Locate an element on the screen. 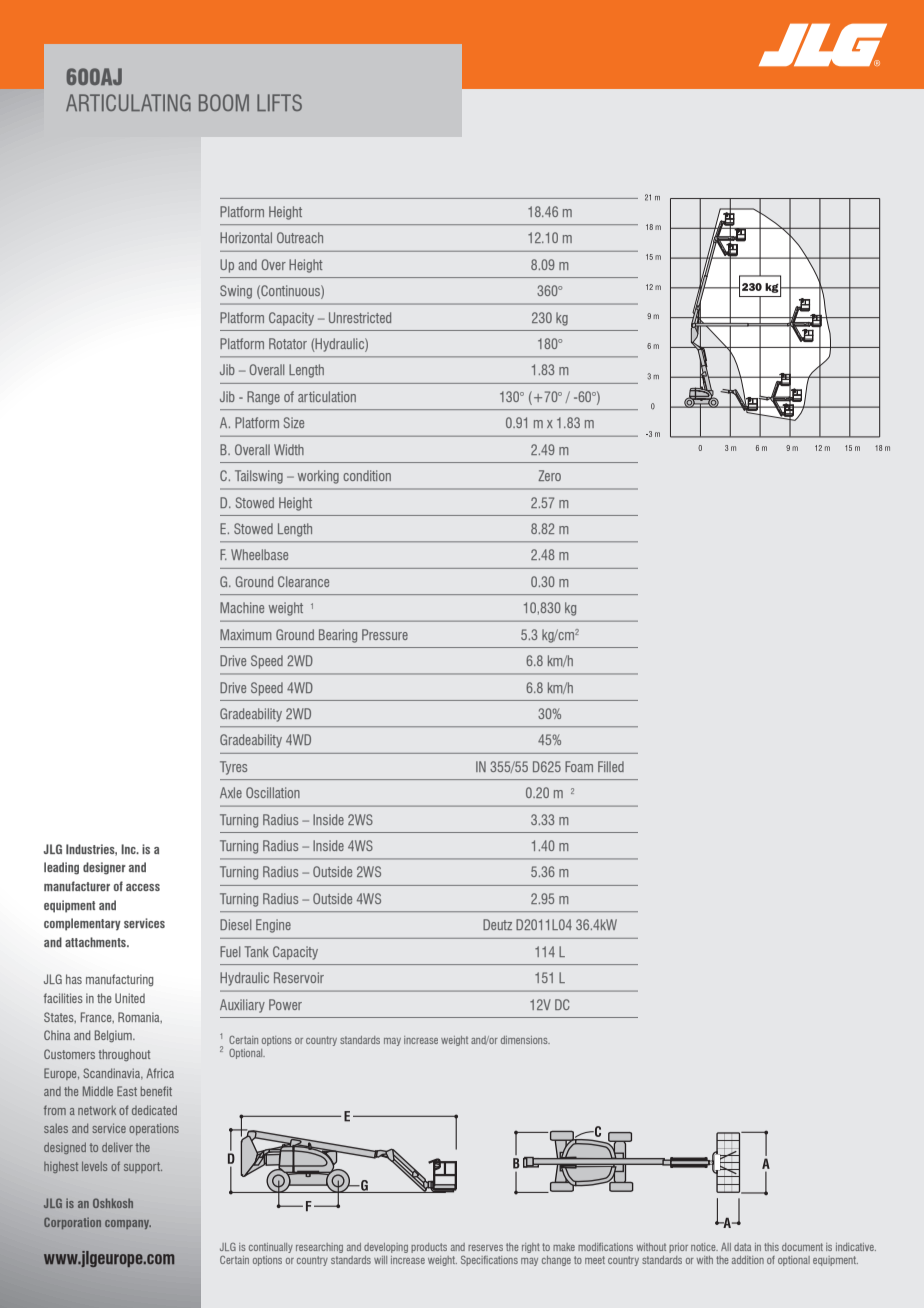  LIFTS is located at coordinates (279, 102).
